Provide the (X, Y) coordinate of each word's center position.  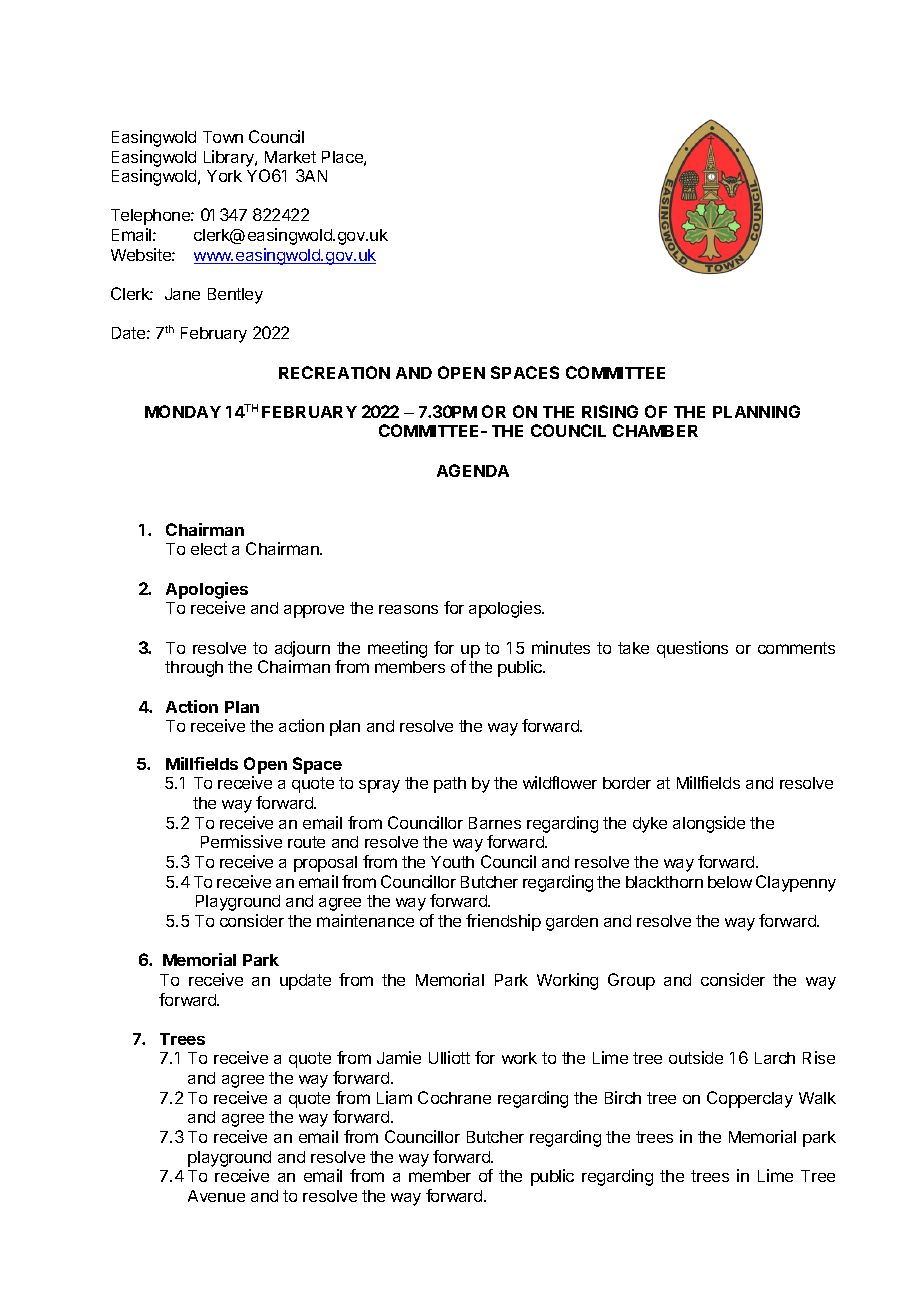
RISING (610, 411)
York (224, 176)
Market (290, 157)
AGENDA (473, 470)
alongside (709, 824)
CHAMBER (655, 430)
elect (209, 549)
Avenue (216, 1196)
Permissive (241, 841)
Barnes (495, 823)
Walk (817, 1098)
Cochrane (454, 1097)
